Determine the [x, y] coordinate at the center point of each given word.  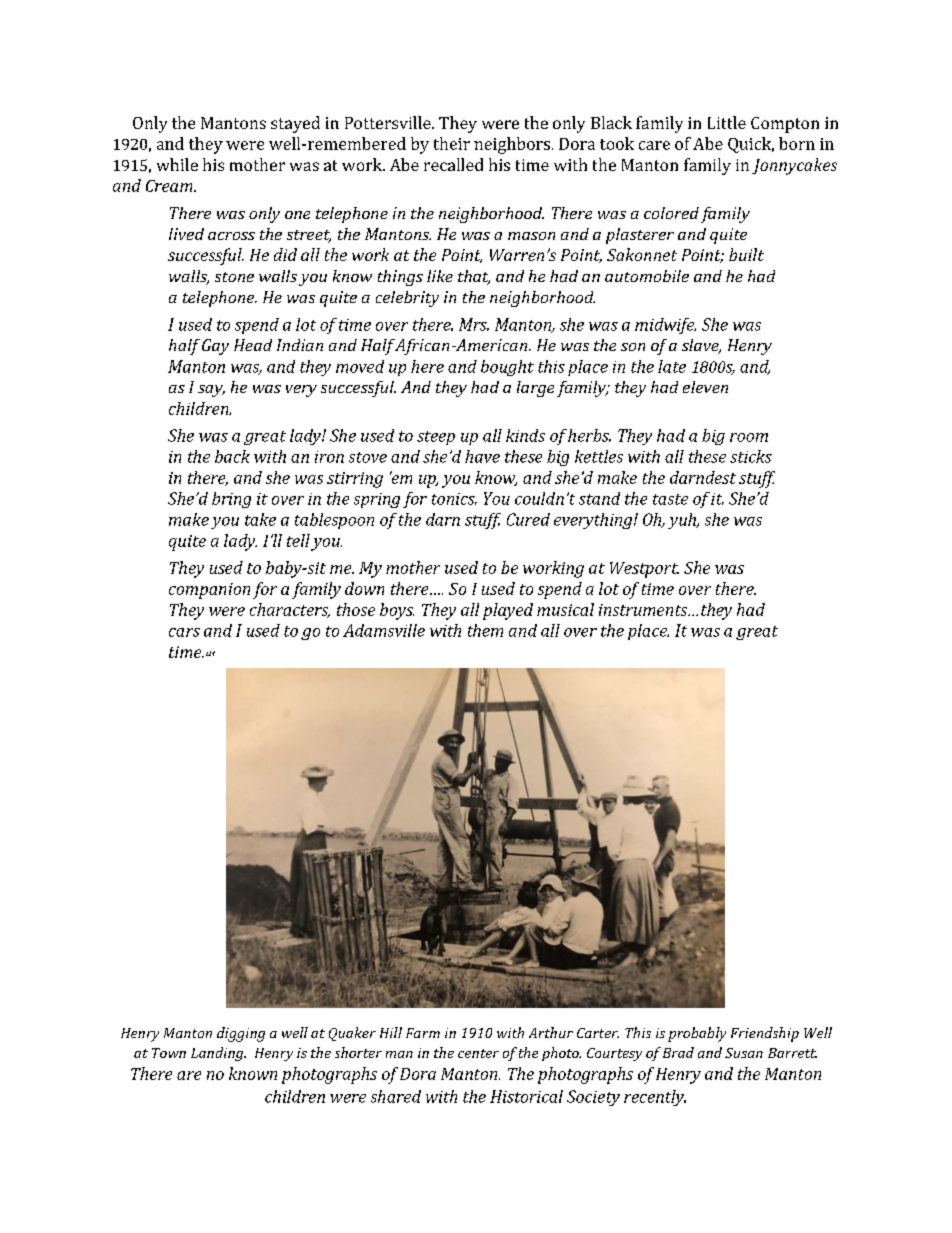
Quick [751, 145]
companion [209, 591]
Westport [644, 570]
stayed [295, 124]
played [508, 611]
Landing [218, 1054]
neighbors [512, 145]
